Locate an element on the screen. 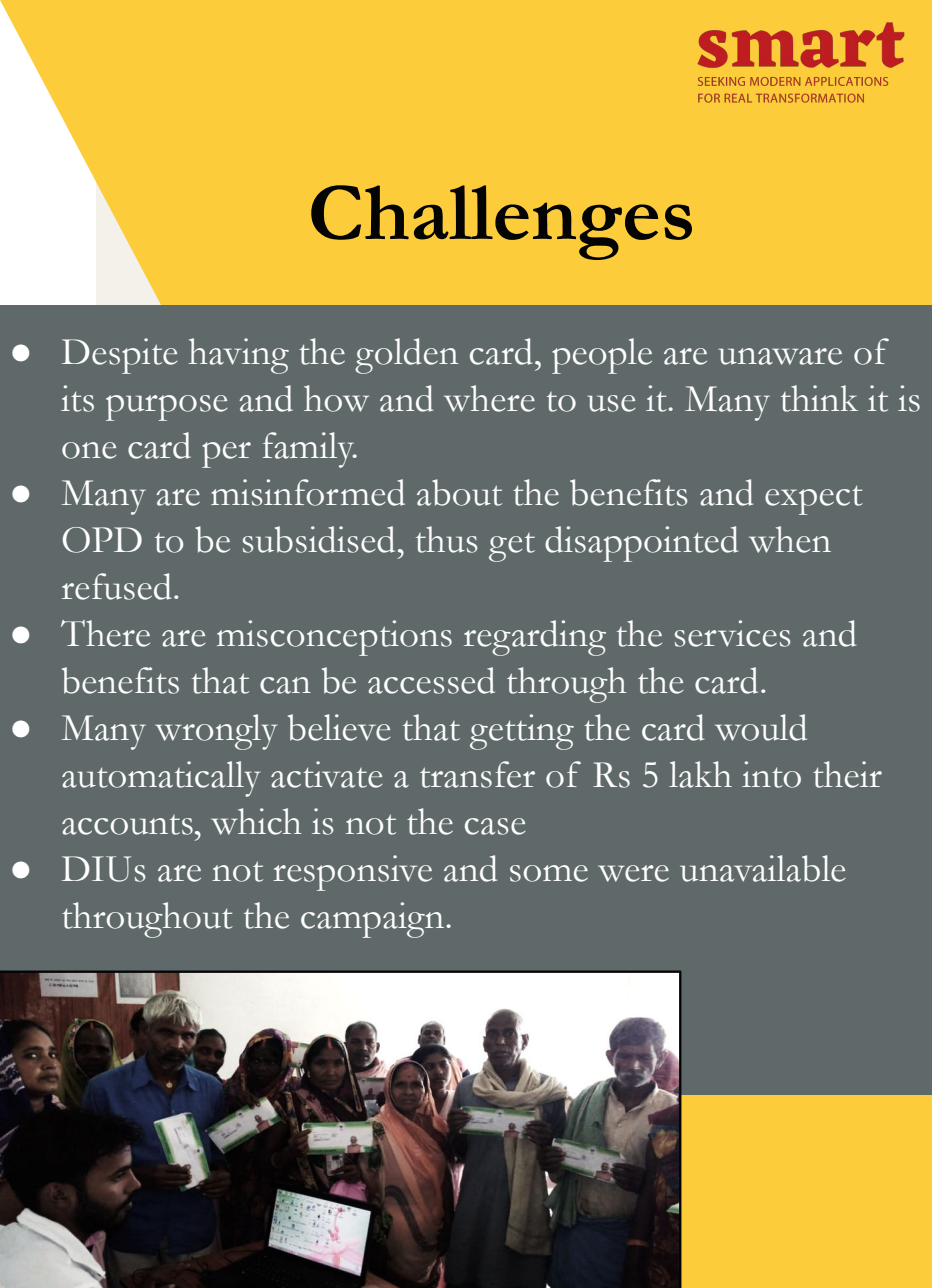 The height and width of the screenshot is (1288, 932). Challenges is located at coordinates (501, 222).
